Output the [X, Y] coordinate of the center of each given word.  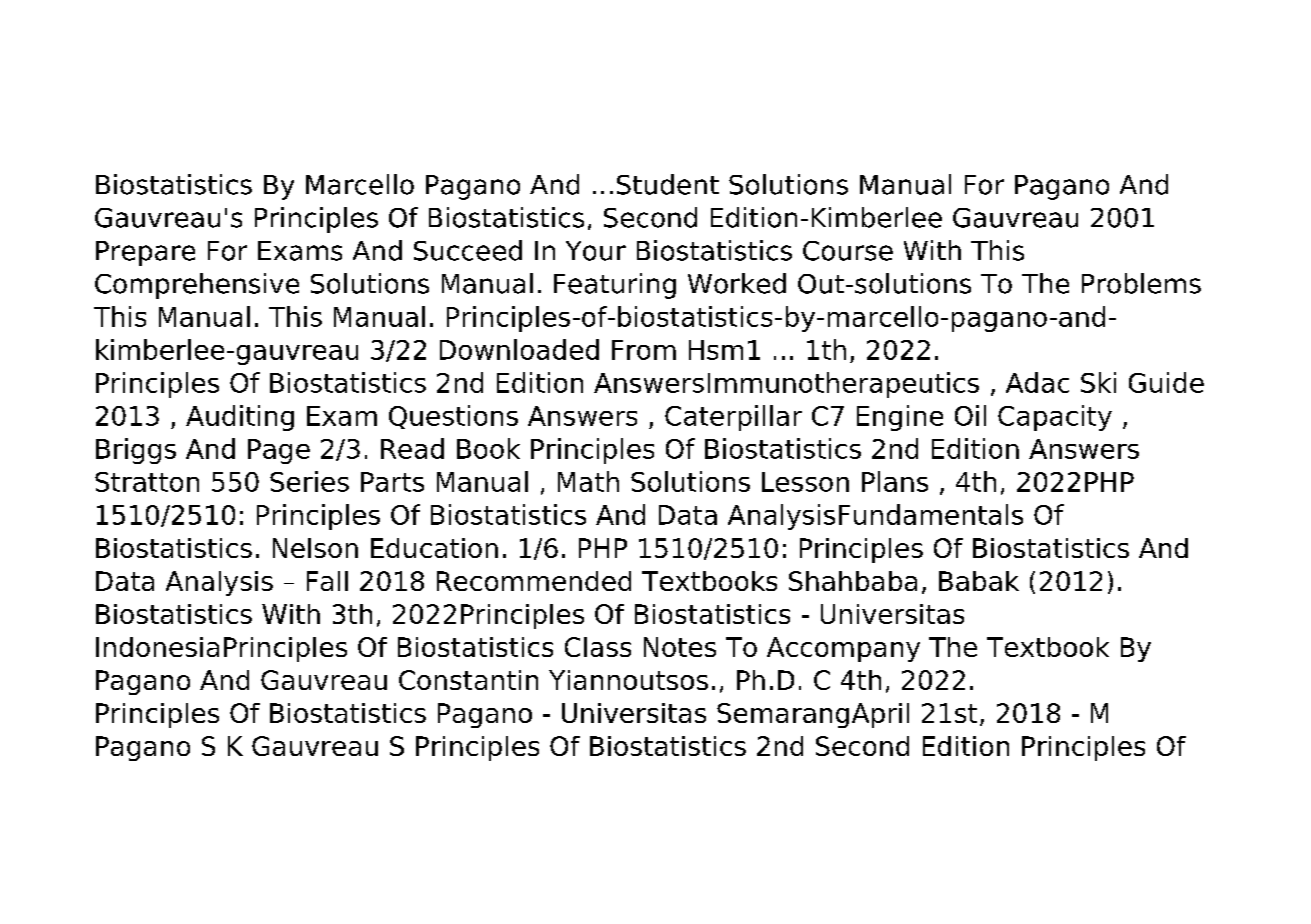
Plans [895, 481]
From [644, 350]
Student [668, 184]
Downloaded [519, 349]
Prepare [145, 253]
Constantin [468, 680]
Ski [1098, 382]
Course [848, 251]
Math [588, 481]
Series [309, 481]
